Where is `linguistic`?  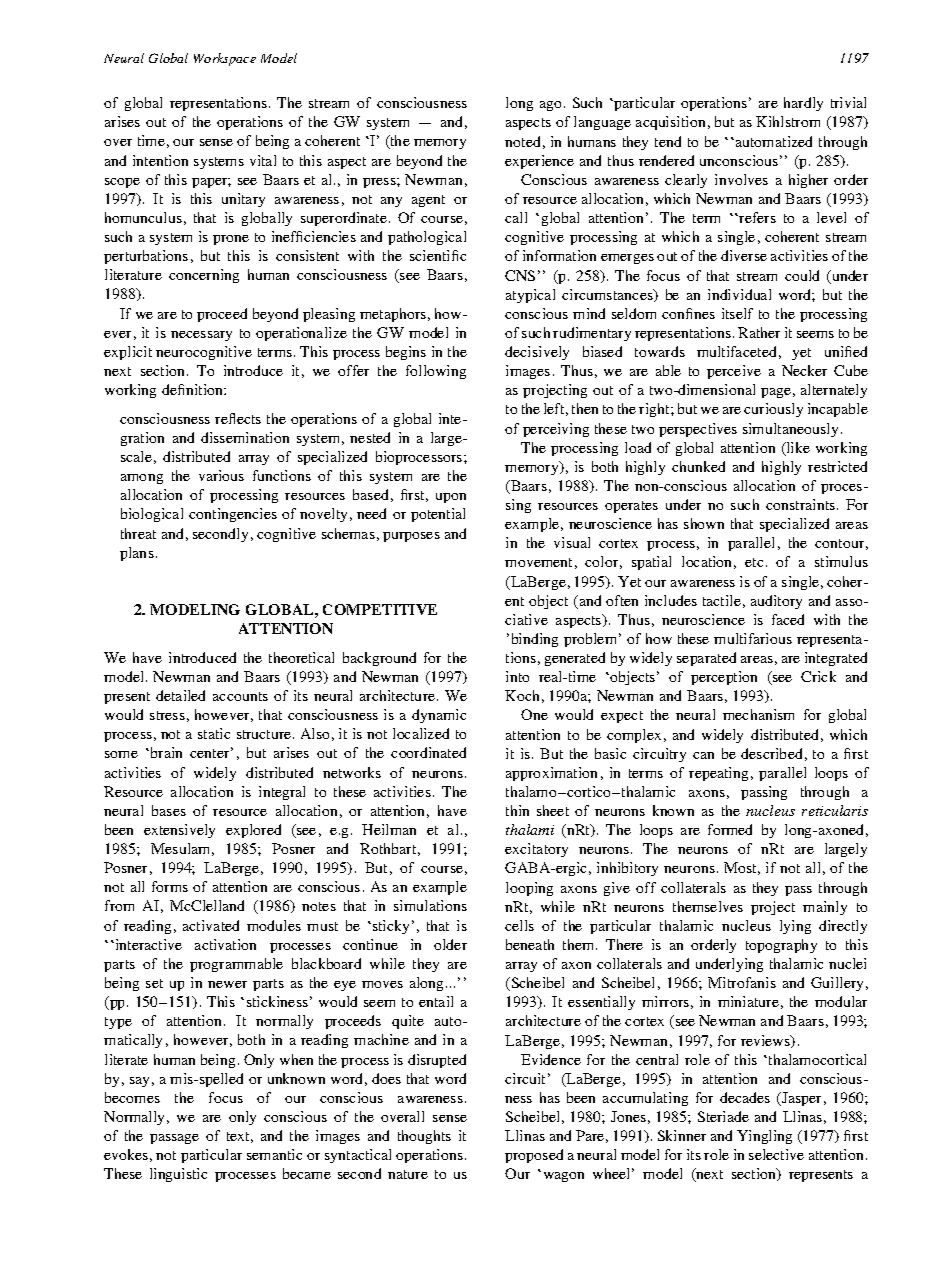 linguistic is located at coordinates (178, 1175).
